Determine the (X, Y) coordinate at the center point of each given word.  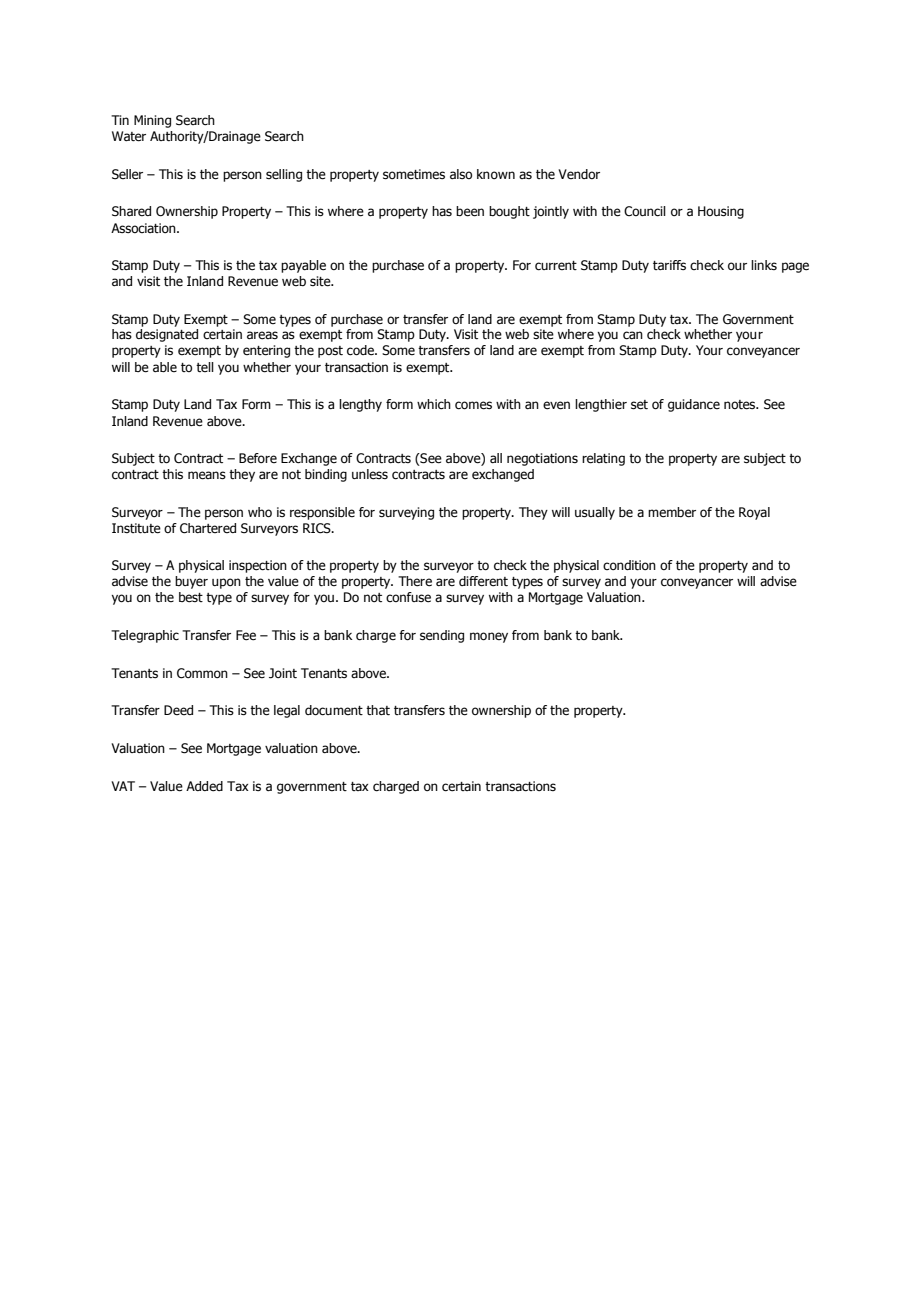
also (461, 174)
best (191, 597)
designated (167, 335)
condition (629, 565)
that (378, 710)
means (207, 475)
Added (204, 786)
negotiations (542, 459)
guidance (694, 405)
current (556, 266)
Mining (152, 121)
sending (442, 636)
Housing (721, 212)
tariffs (669, 265)
